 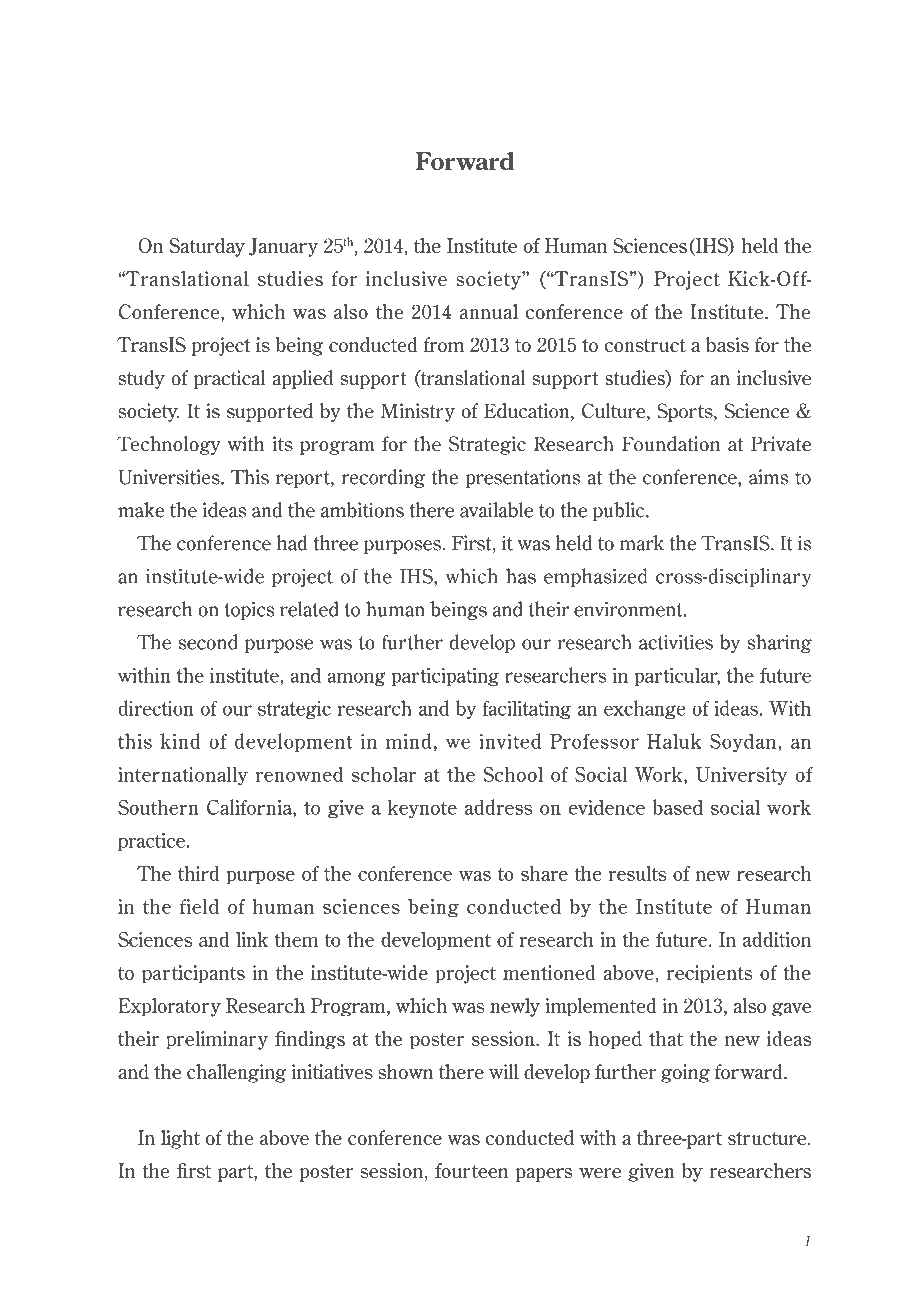 I want to click on mark, so click(x=642, y=543).
